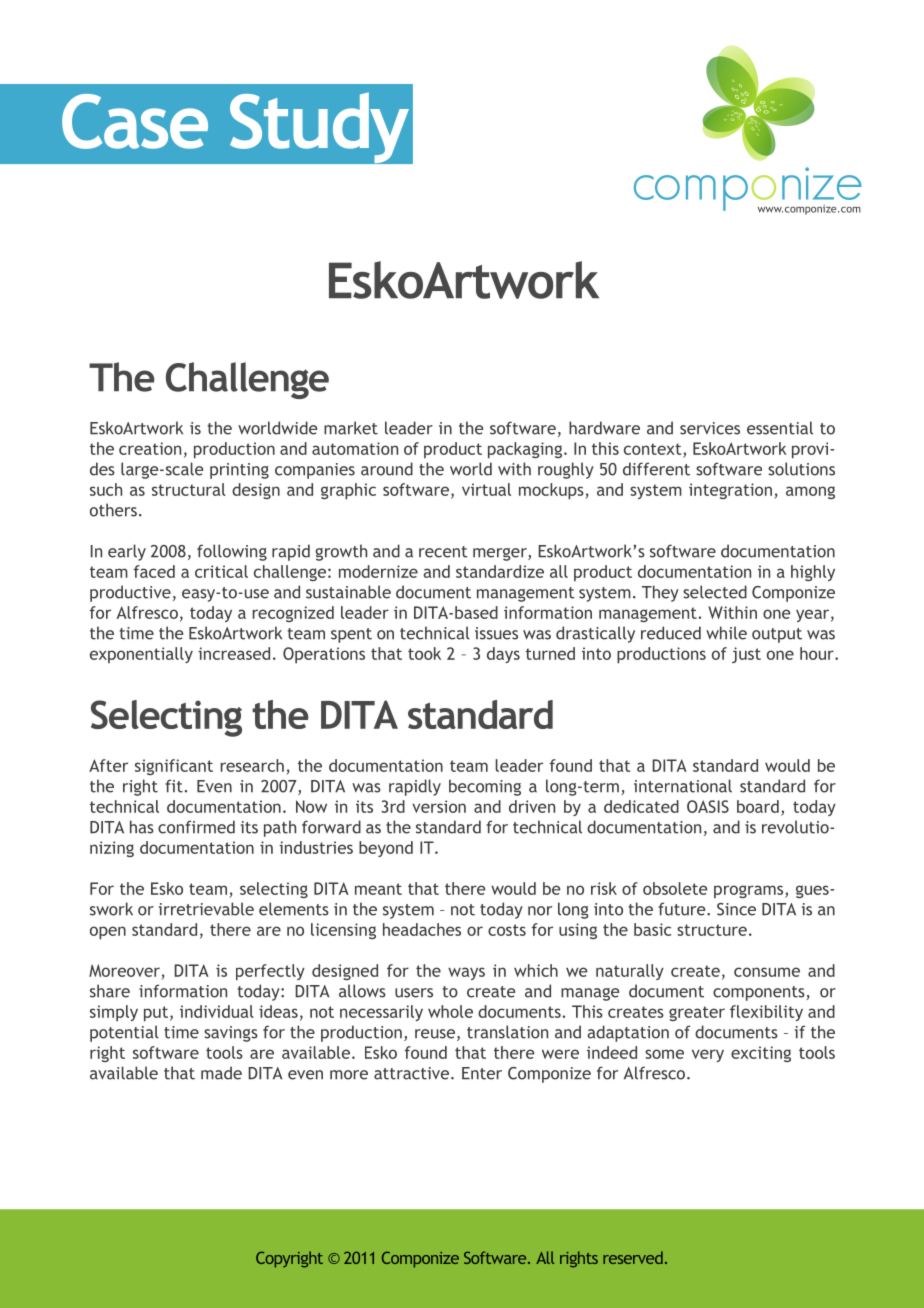 This document has width=924, height=1308. Describe the element at coordinates (196, 827) in the document. I see `confirmed` at that location.
